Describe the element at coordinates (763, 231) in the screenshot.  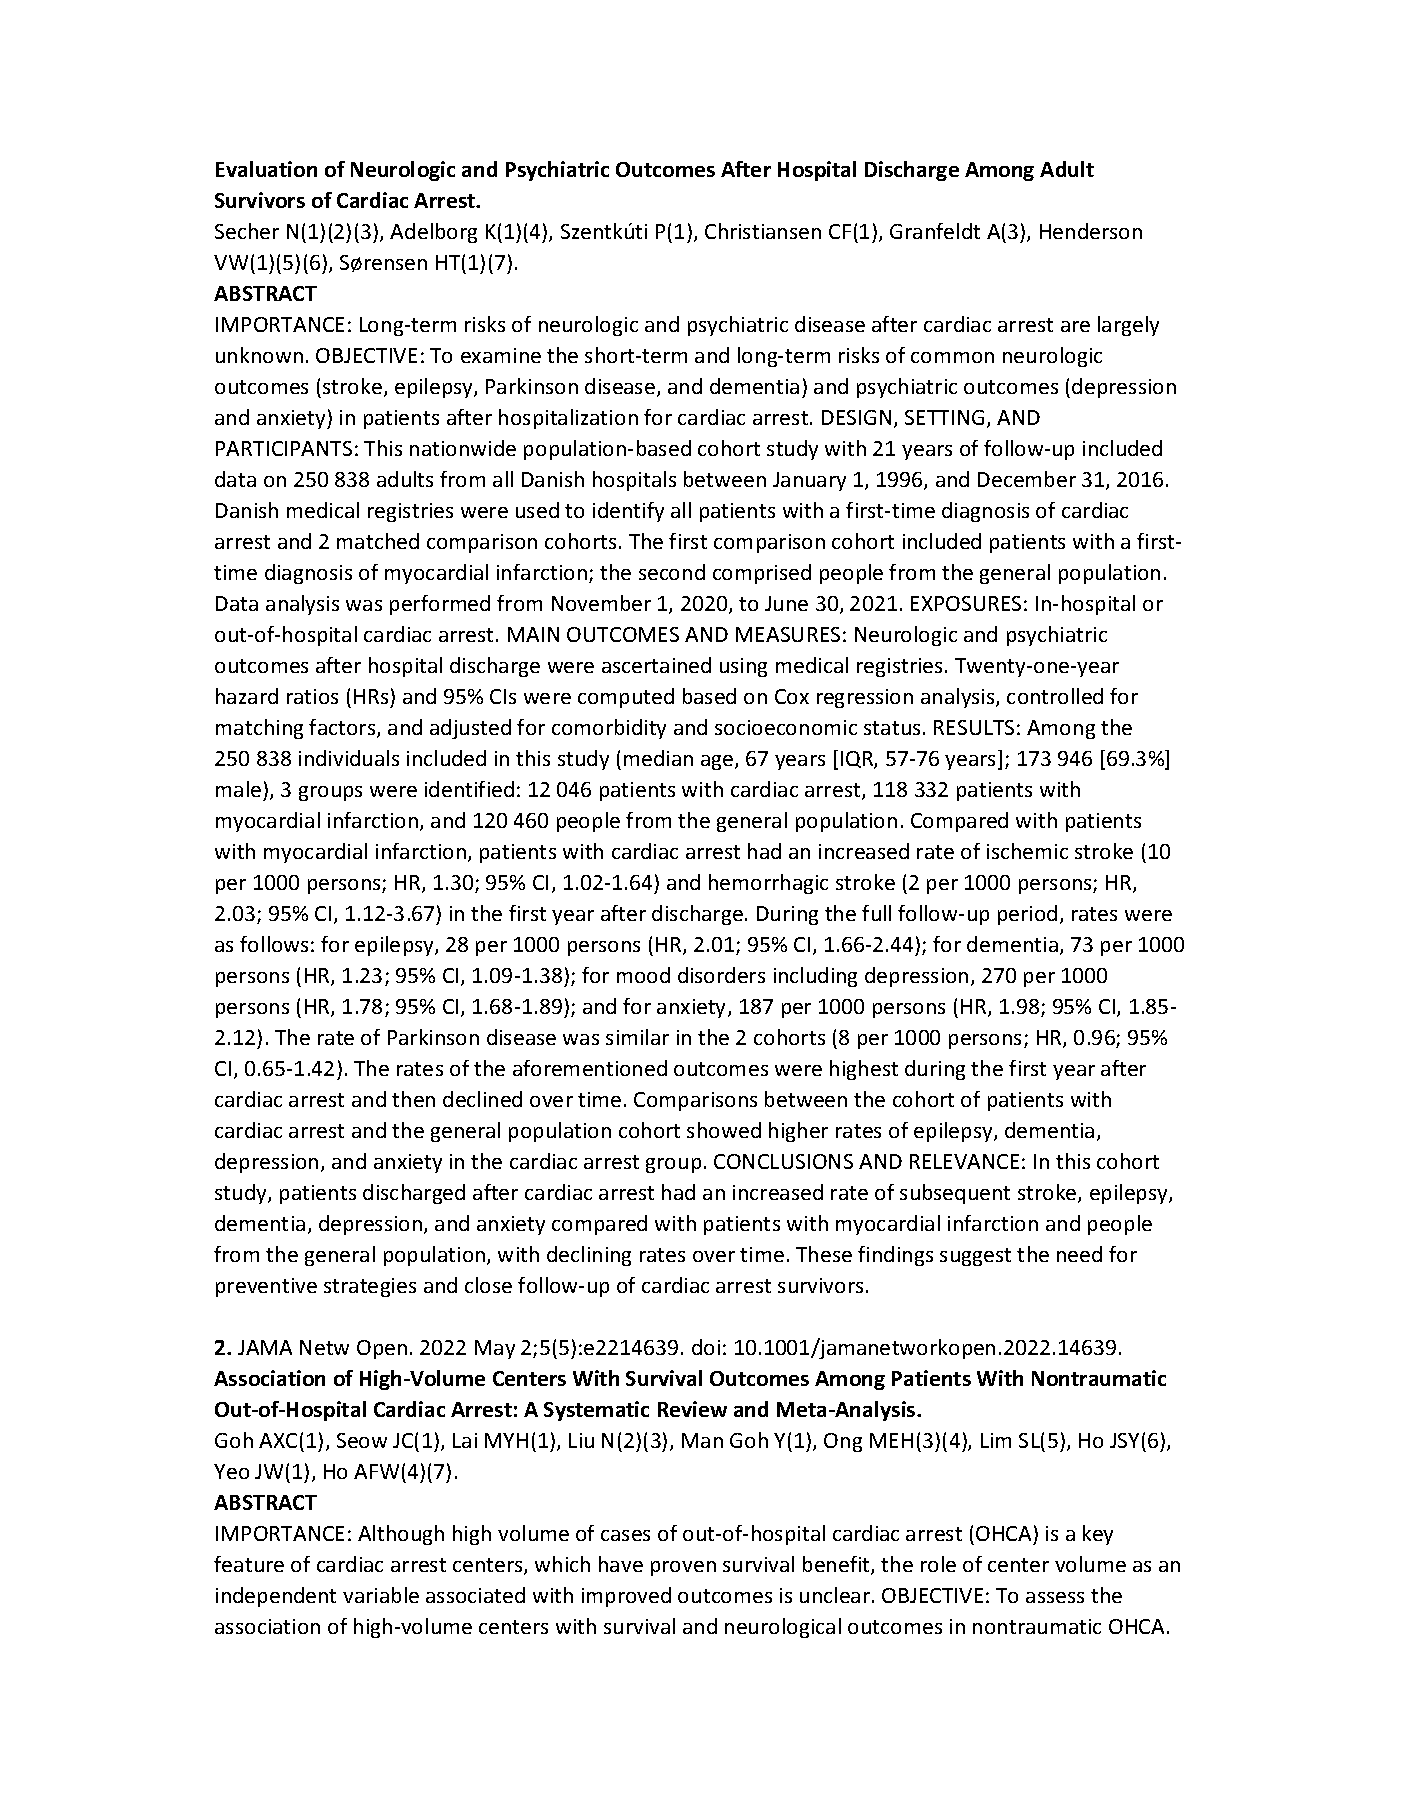
I see `Christiansen` at that location.
